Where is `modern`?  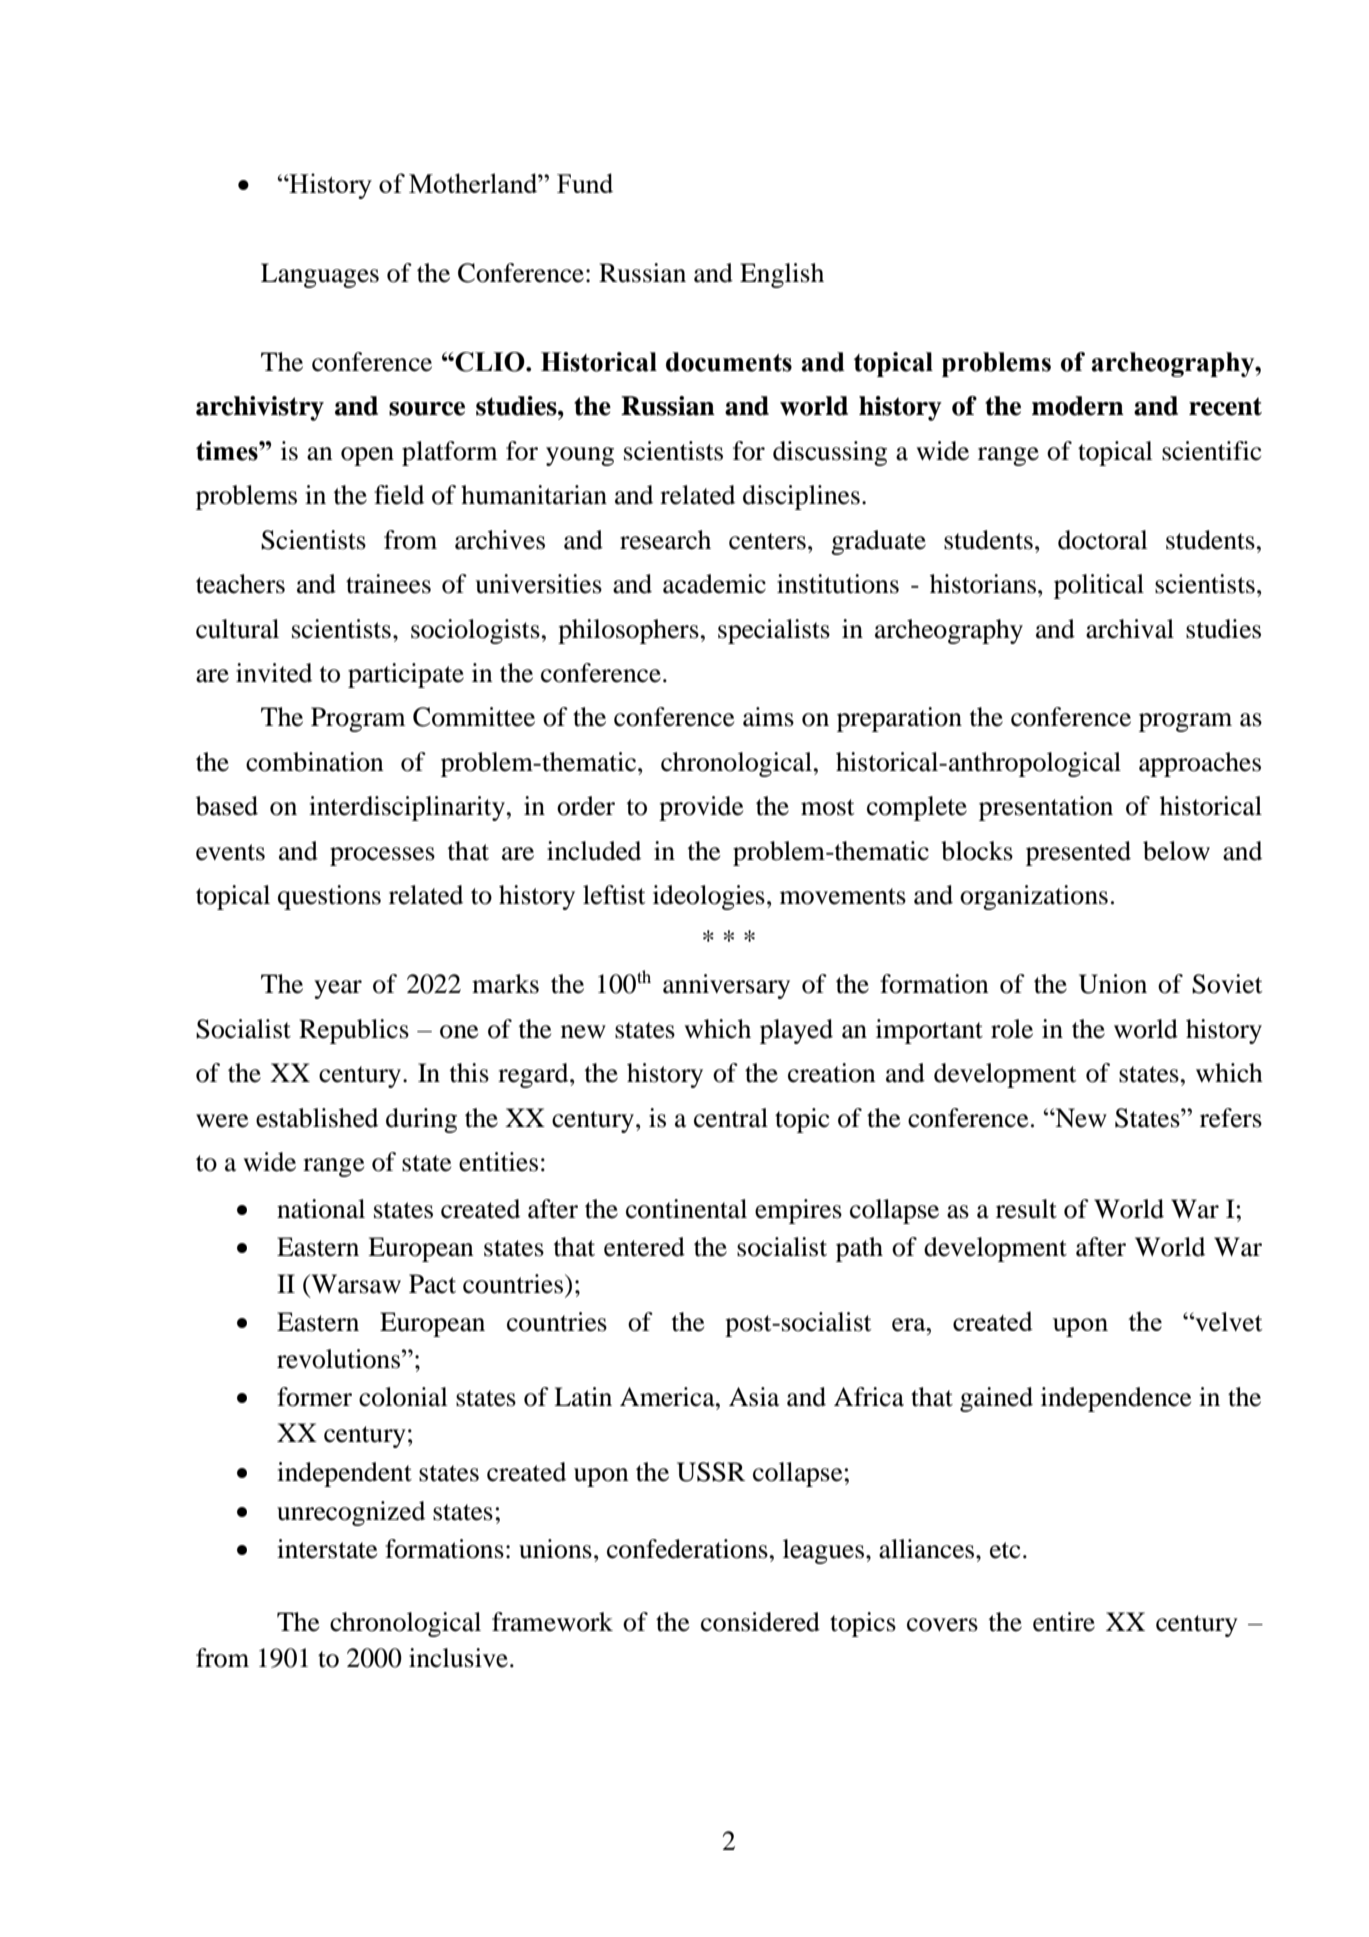
modern is located at coordinates (1078, 406).
